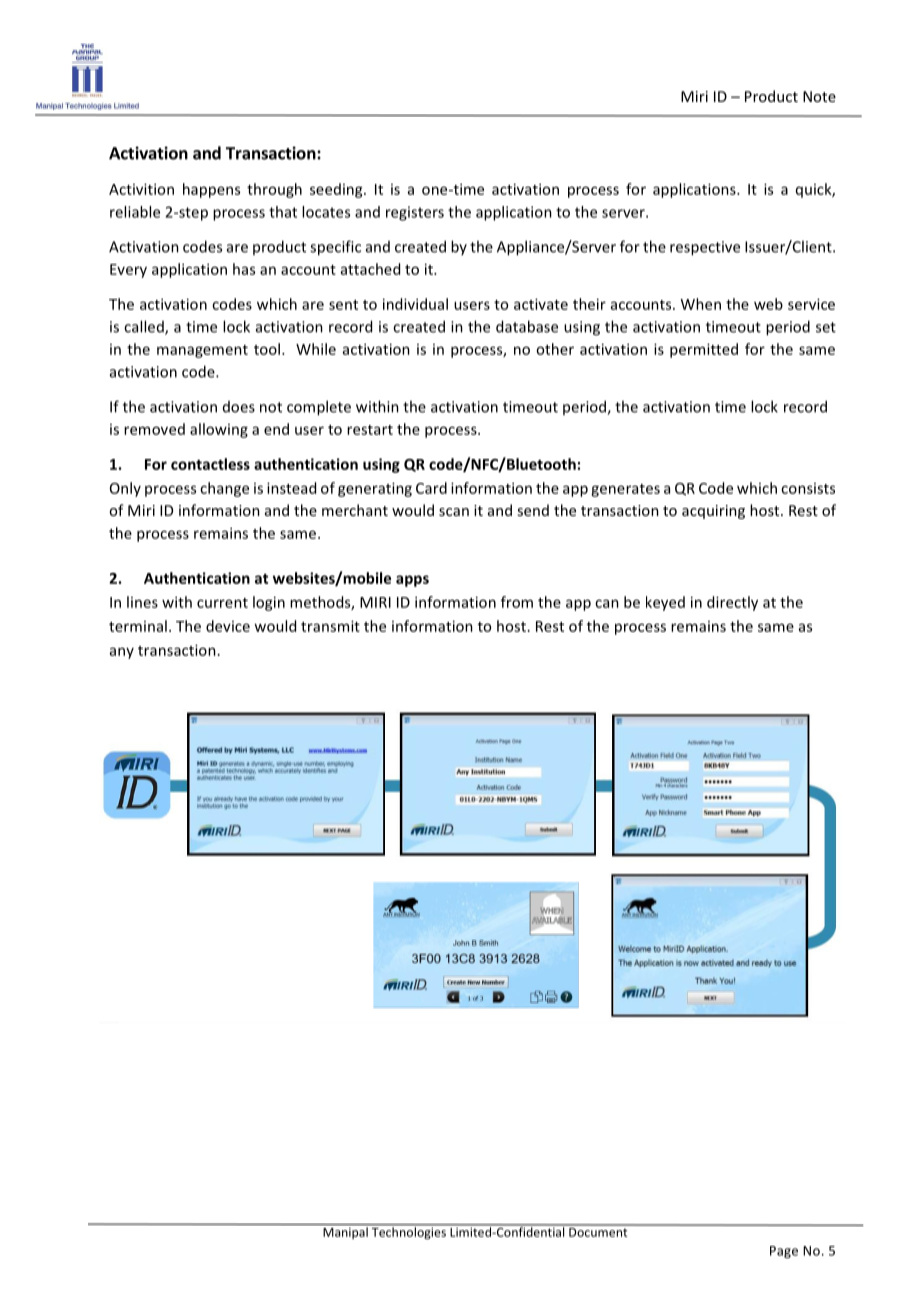  Describe the element at coordinates (819, 96) in the screenshot. I see `Note` at that location.
